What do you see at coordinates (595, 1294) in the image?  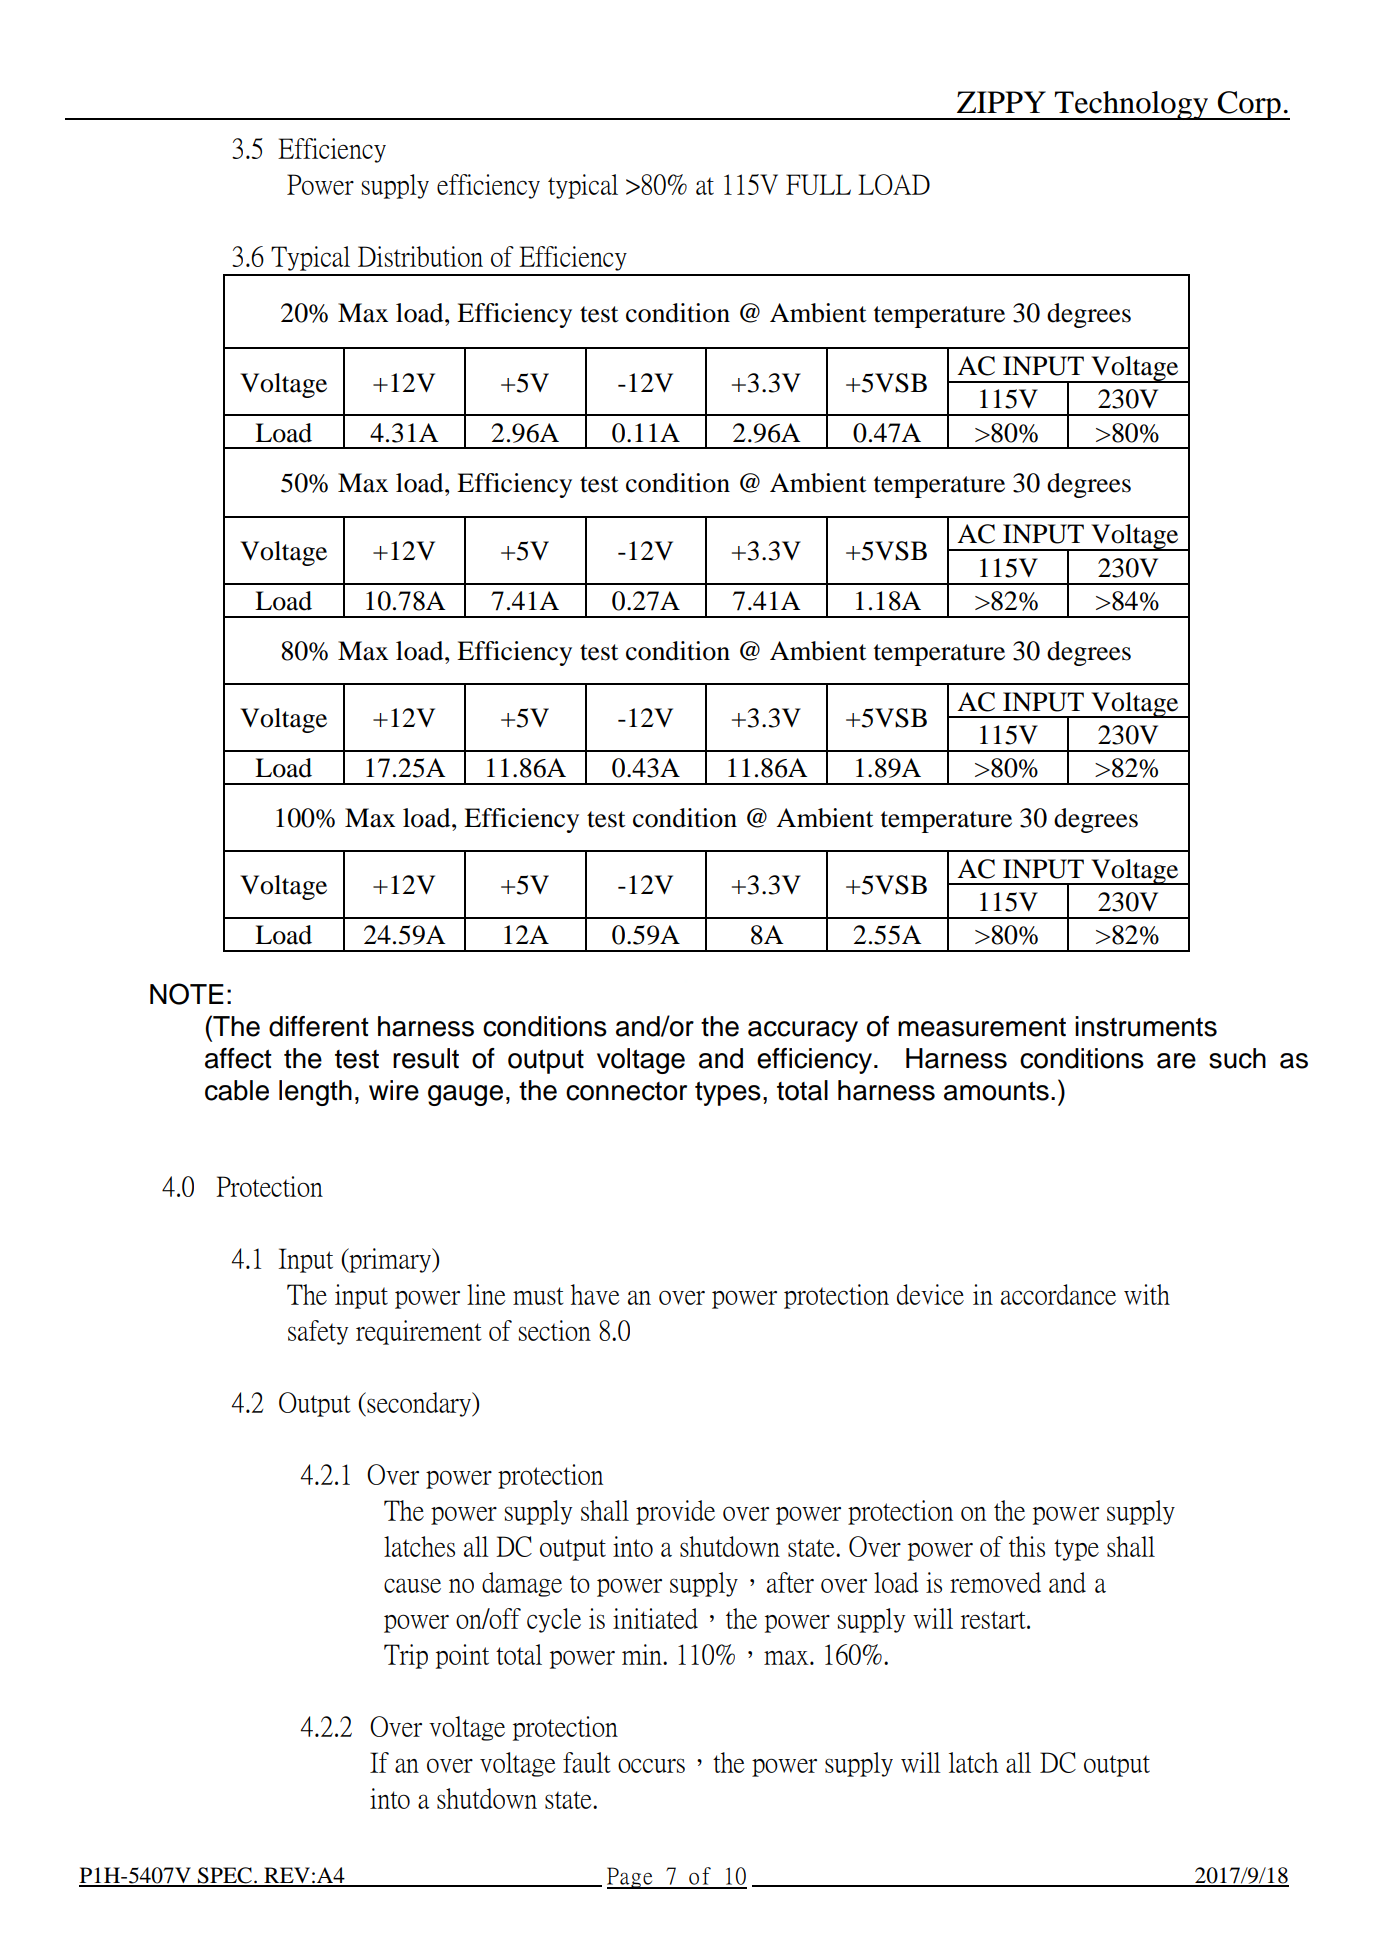 I see `have` at bounding box center [595, 1294].
